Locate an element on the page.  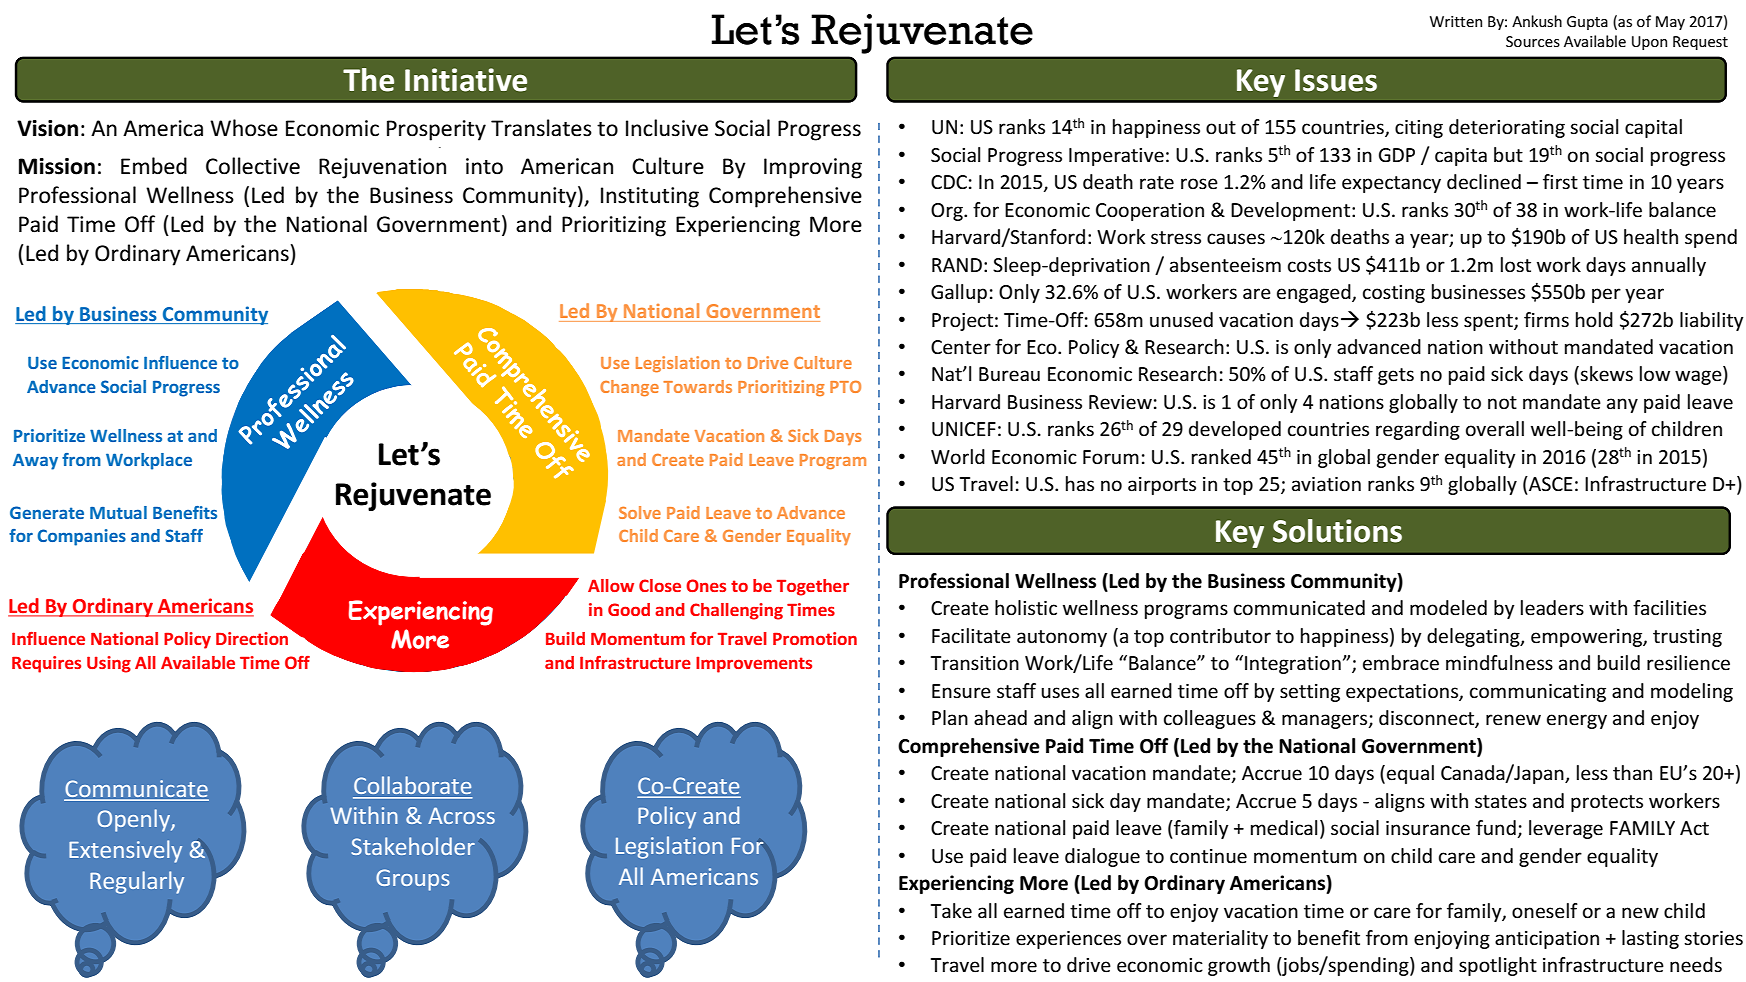
Initiative is located at coordinates (466, 80).
